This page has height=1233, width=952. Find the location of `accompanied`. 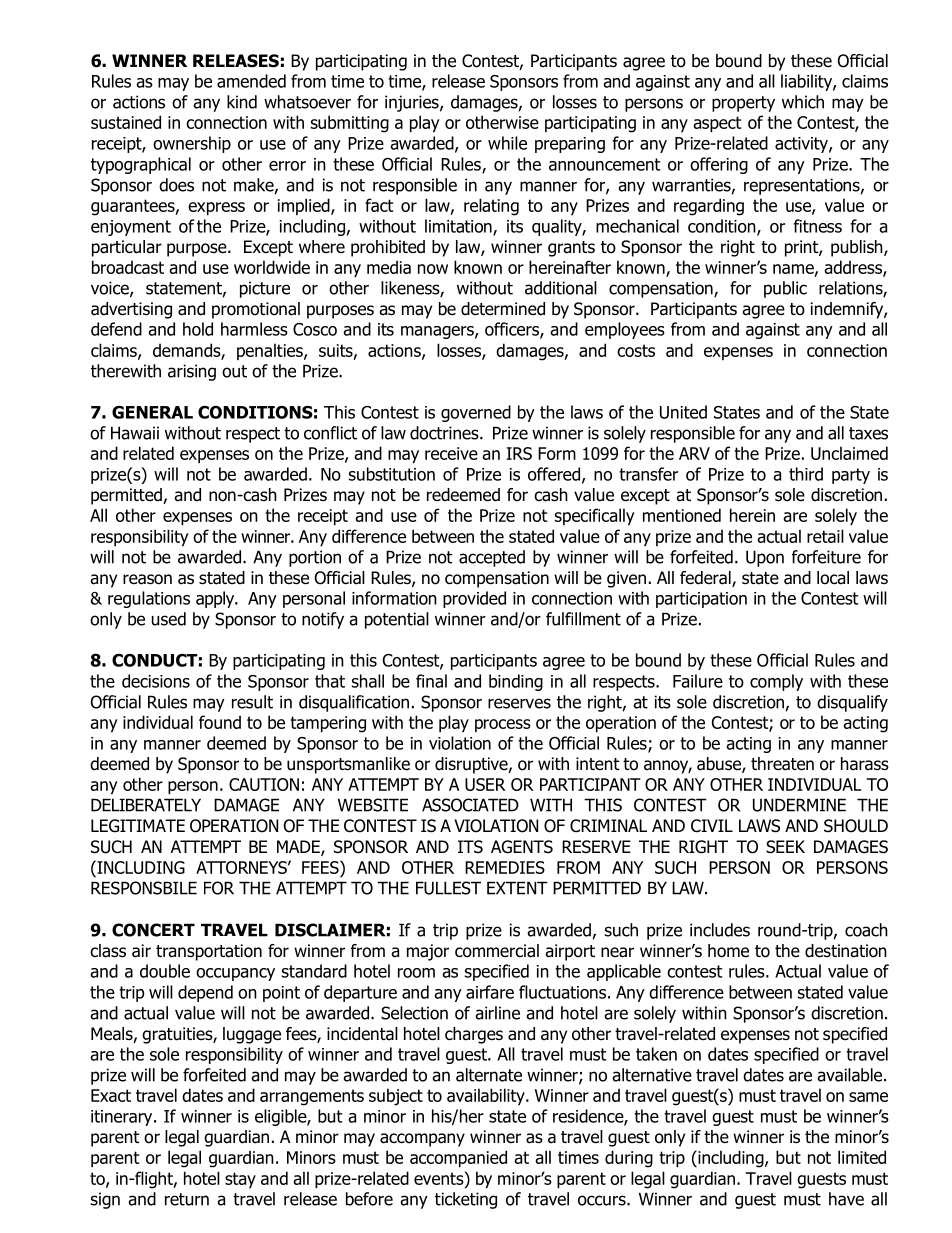

accompanied is located at coordinates (458, 1158).
